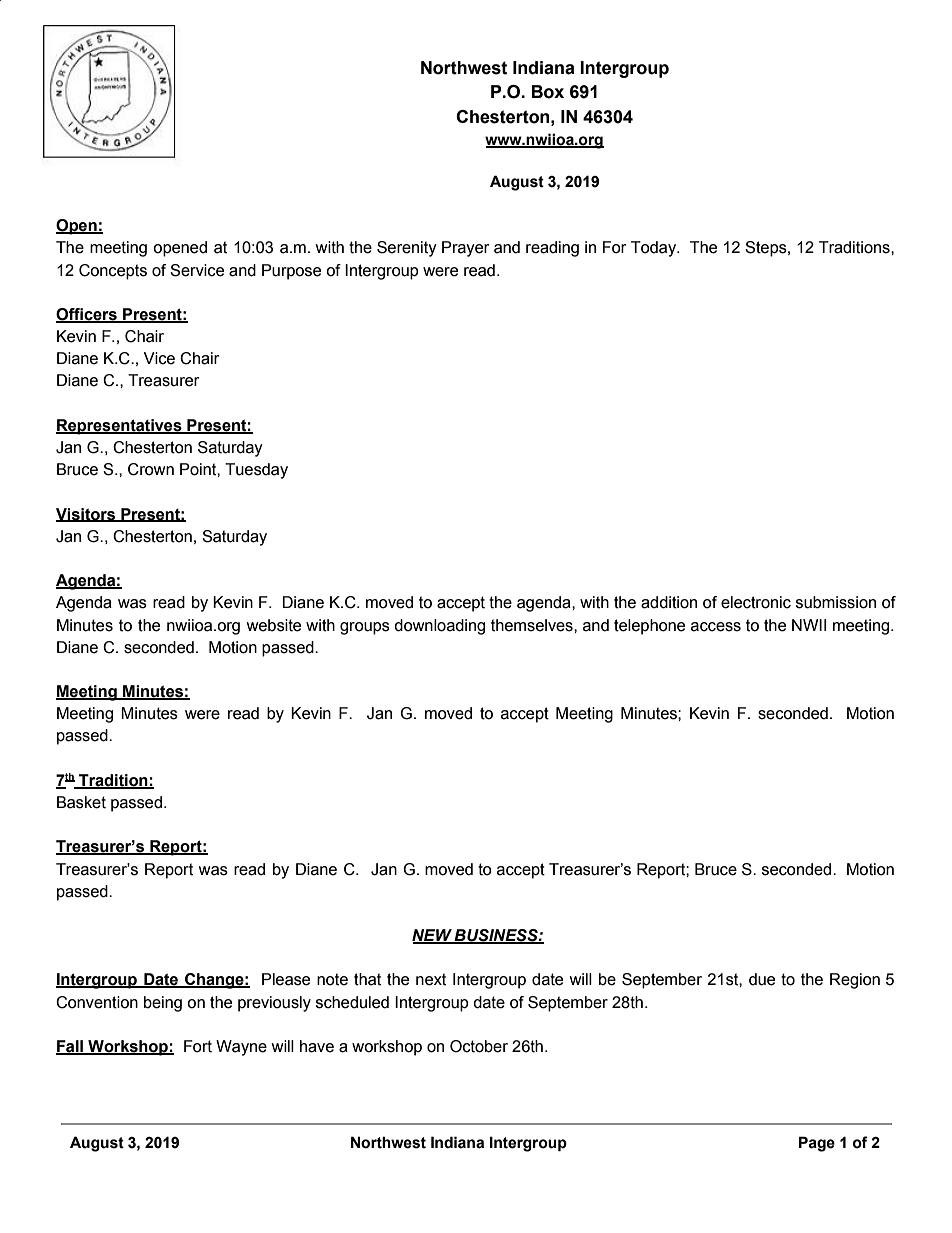 The height and width of the screenshot is (1233, 952). I want to click on access, so click(716, 627).
